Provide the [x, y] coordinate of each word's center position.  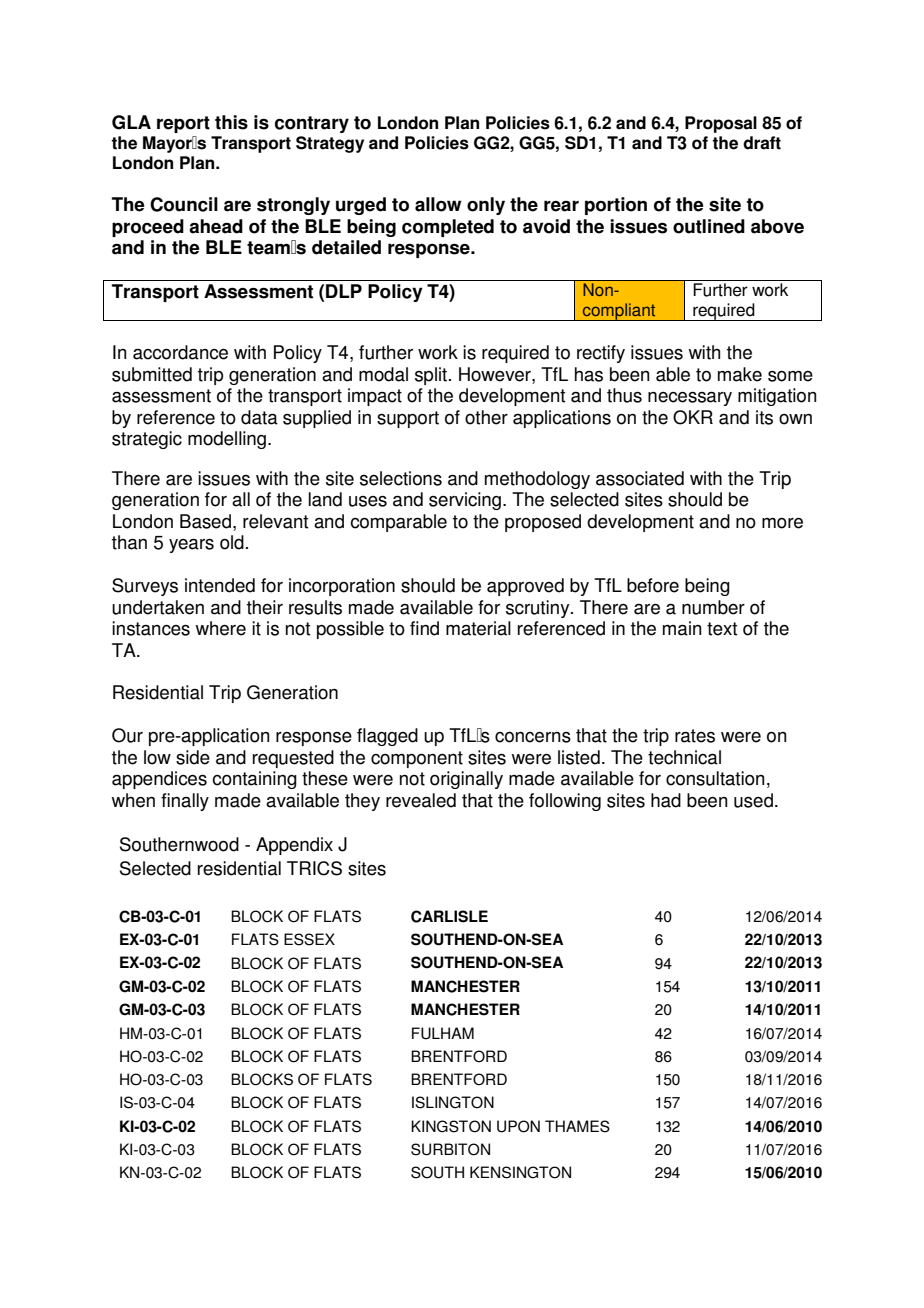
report [183, 124]
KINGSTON [451, 1126]
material [478, 628]
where [220, 628]
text [722, 629]
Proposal [721, 124]
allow [438, 204]
